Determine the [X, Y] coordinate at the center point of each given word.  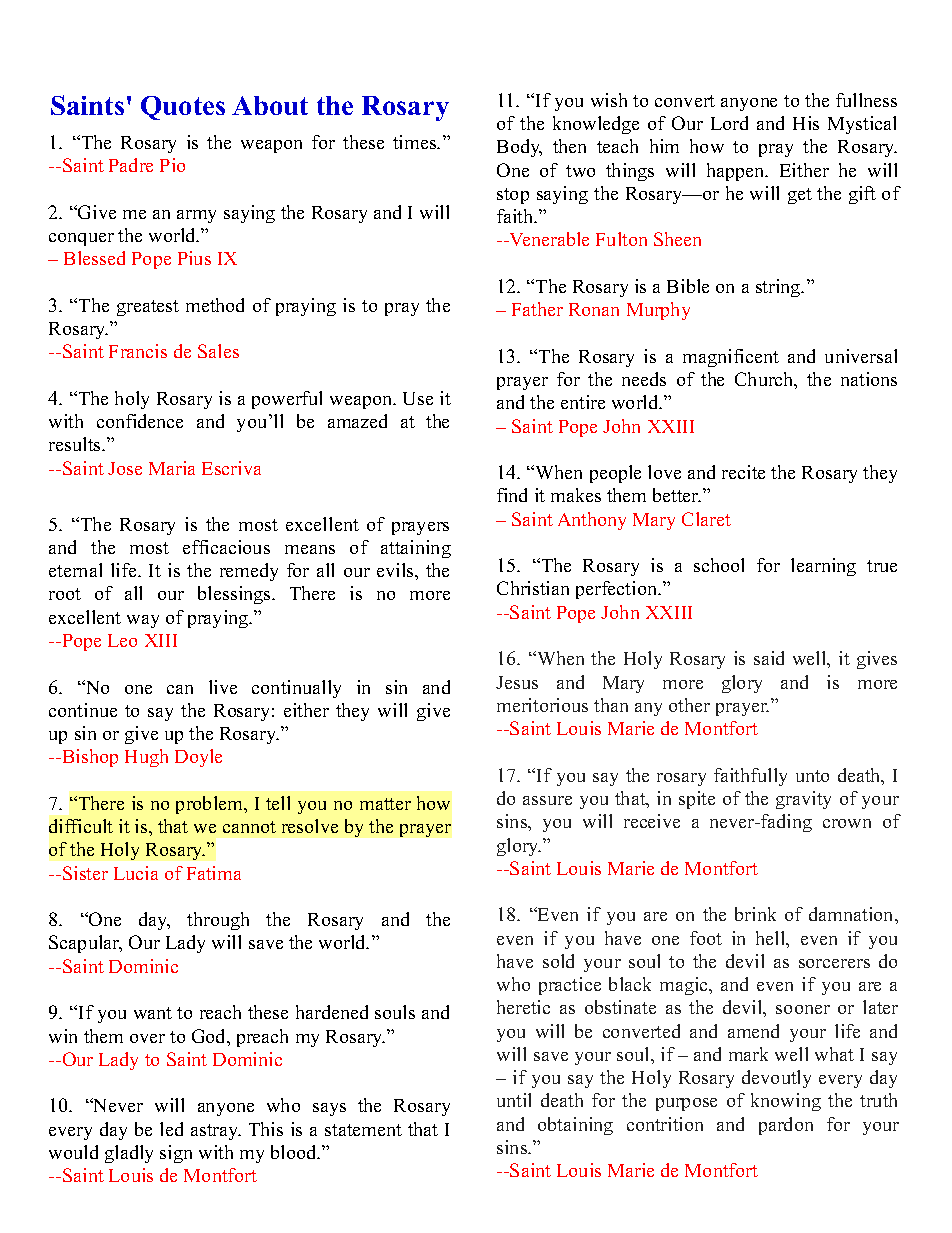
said [769, 658]
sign [176, 1154]
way [143, 621]
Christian [533, 588]
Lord [729, 123]
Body [519, 148]
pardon [786, 1126]
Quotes [183, 108]
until [514, 1100]
